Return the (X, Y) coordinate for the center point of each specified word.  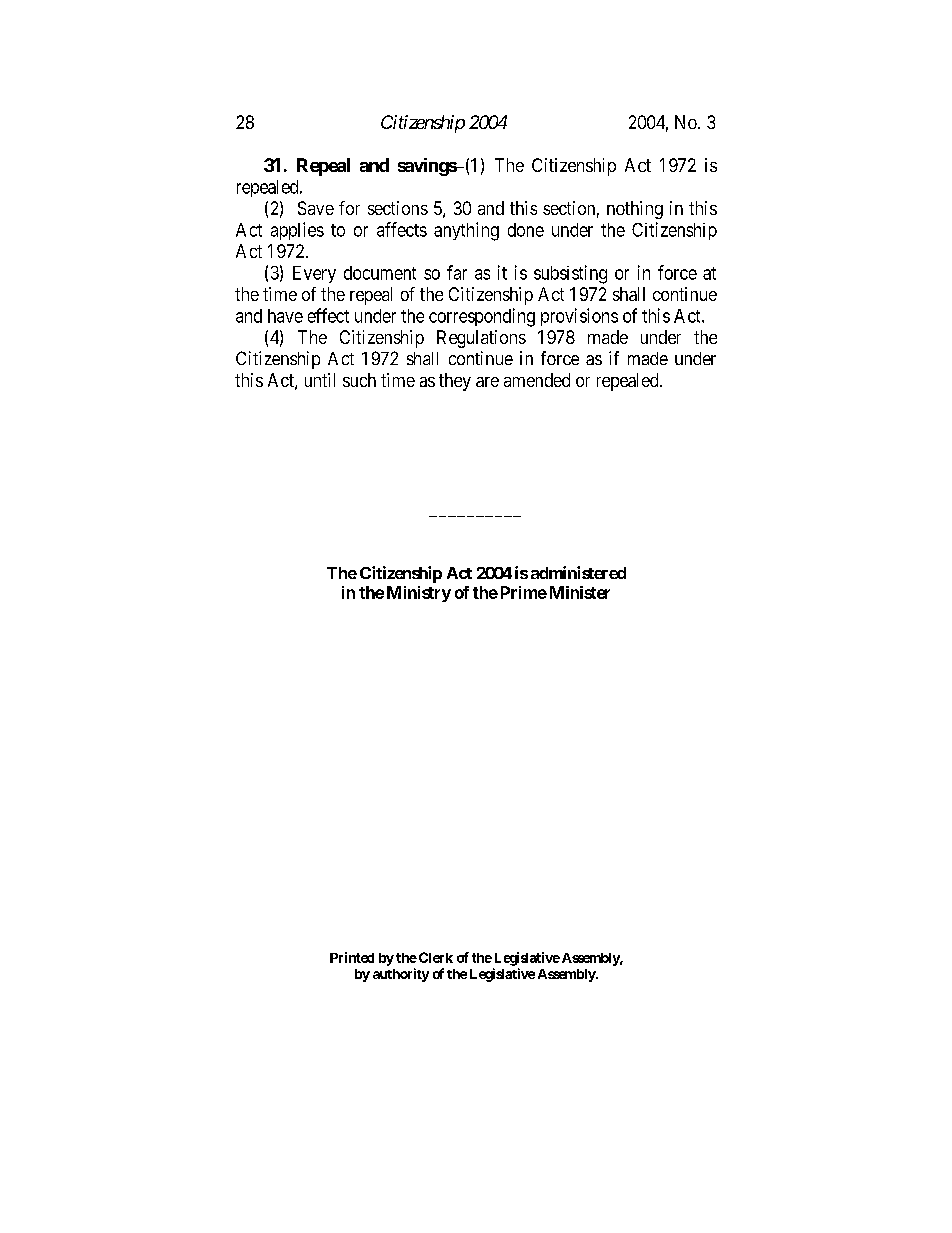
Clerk (436, 957)
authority (401, 975)
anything (466, 231)
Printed (352, 957)
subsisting (570, 274)
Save (316, 208)
